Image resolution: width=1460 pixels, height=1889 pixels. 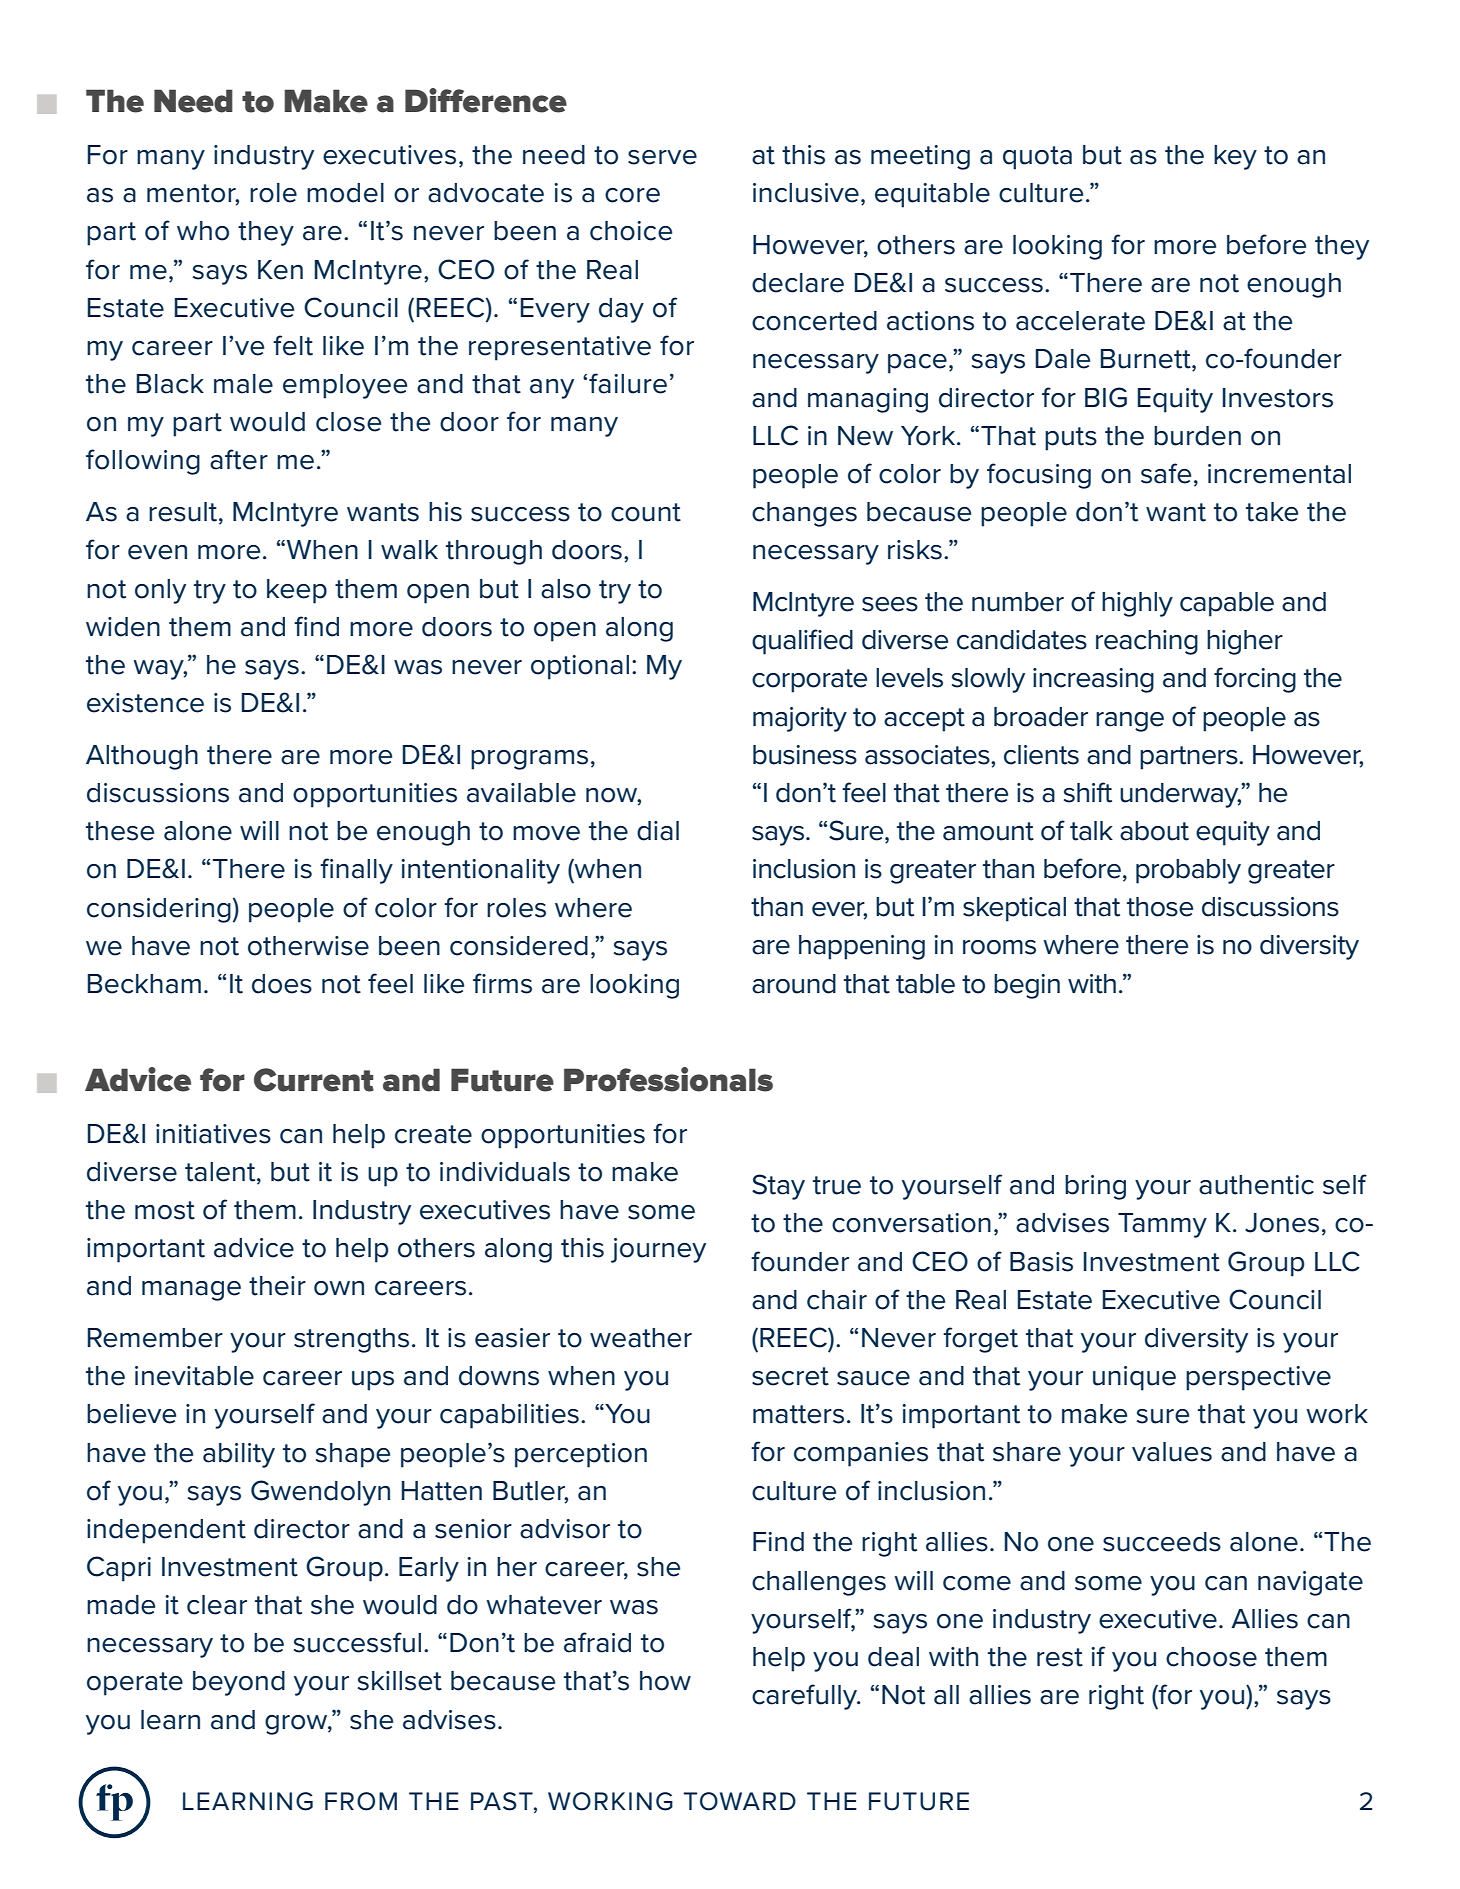 What do you see at coordinates (239, 1455) in the document?
I see `ability` at bounding box center [239, 1455].
